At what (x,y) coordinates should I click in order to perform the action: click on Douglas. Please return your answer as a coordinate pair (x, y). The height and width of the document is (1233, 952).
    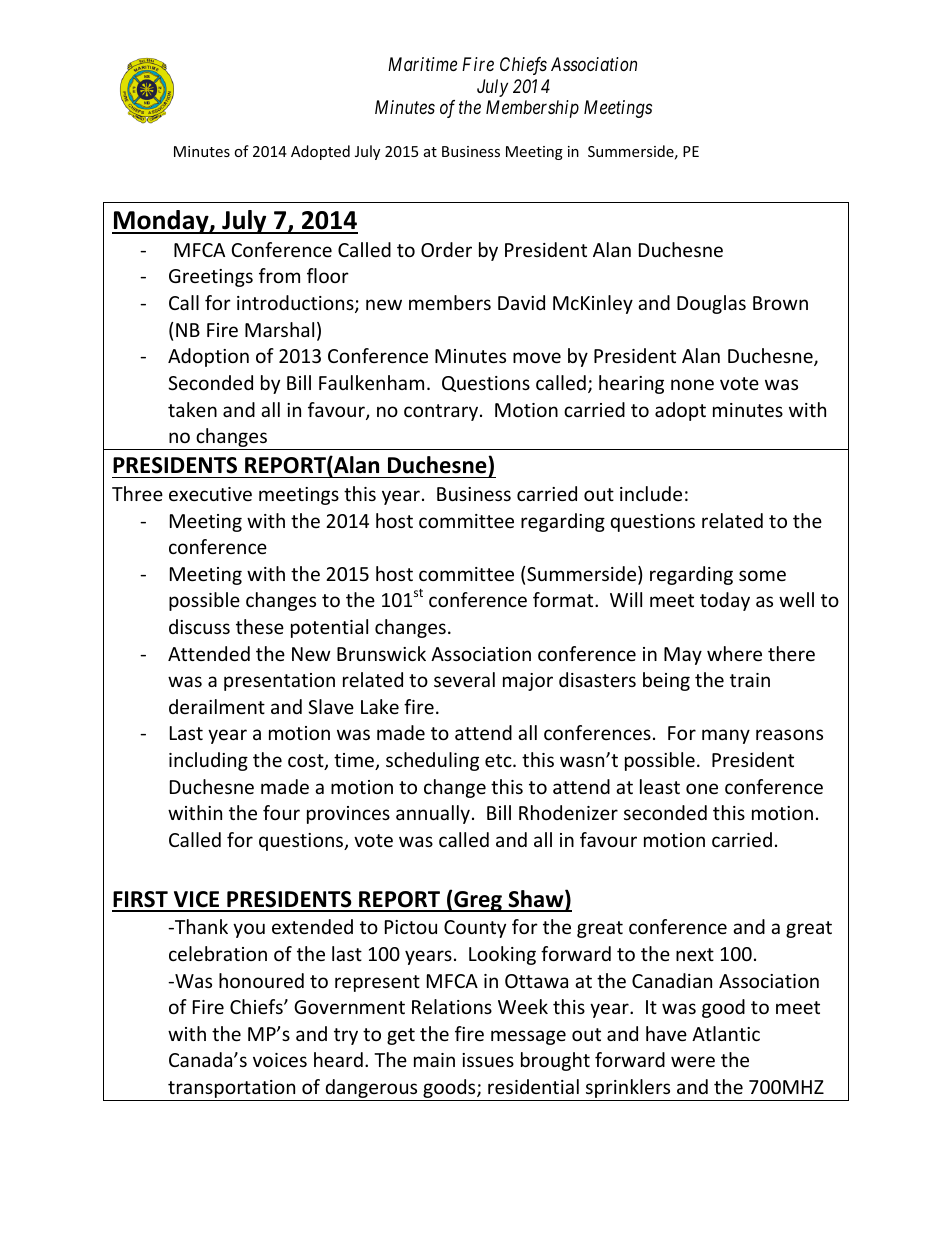
    Looking at the image, I should click on (711, 304).
